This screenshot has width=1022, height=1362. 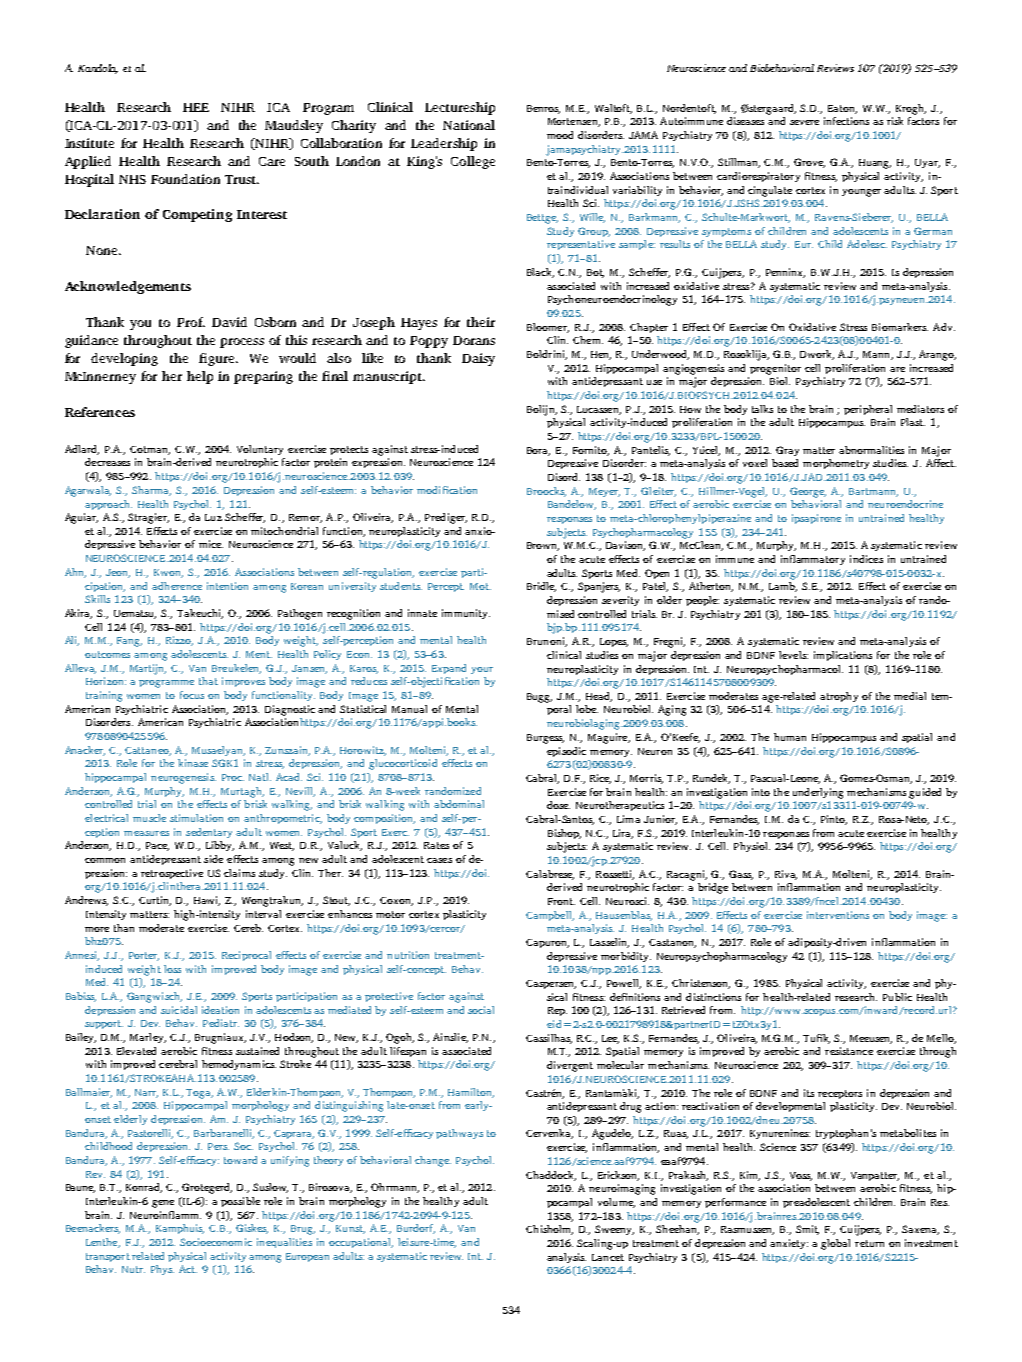 I want to click on infections, so click(x=846, y=121).
